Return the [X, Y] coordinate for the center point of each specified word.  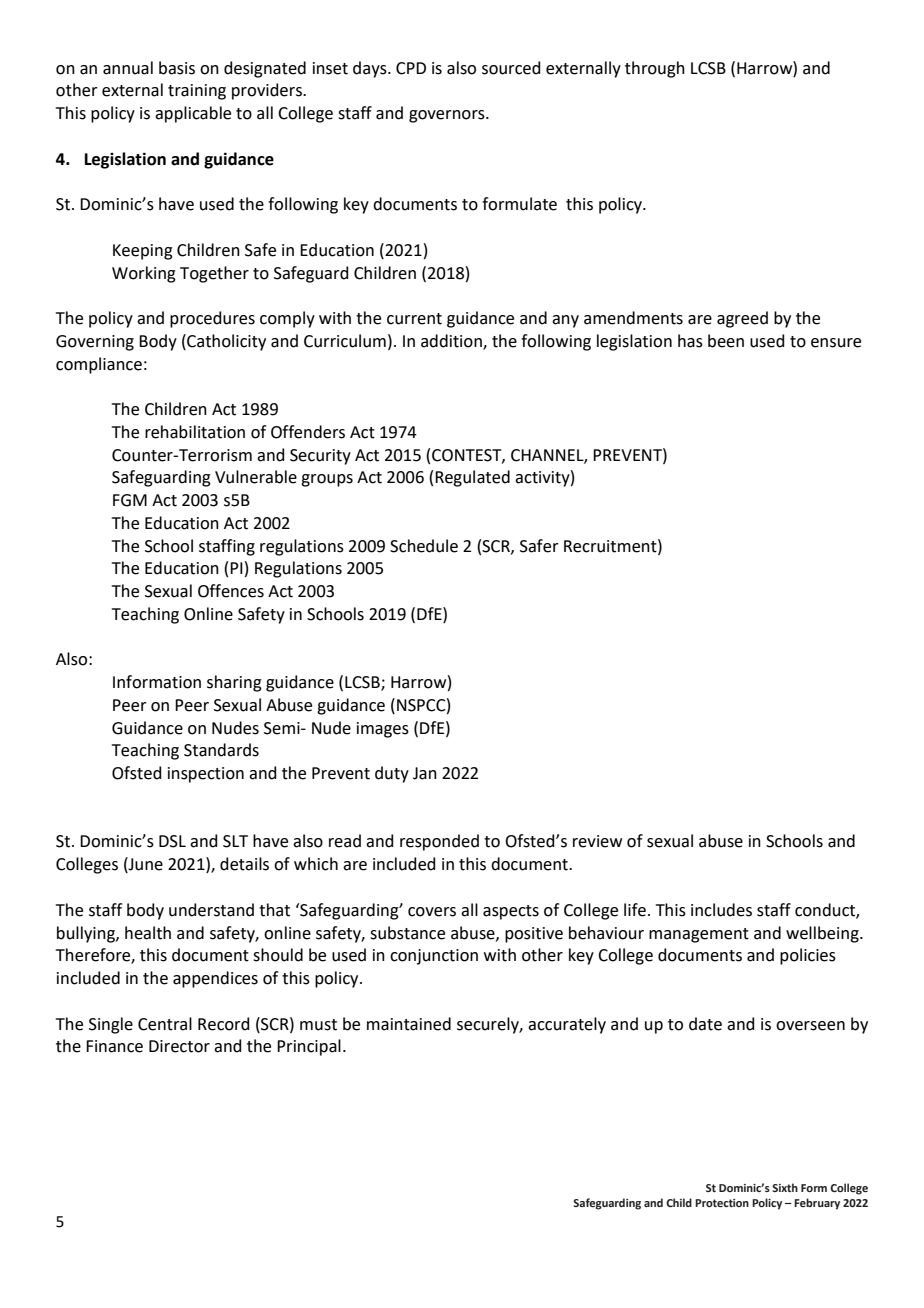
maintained [409, 1024]
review [597, 841]
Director [179, 1046]
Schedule [424, 546]
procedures [212, 319]
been [726, 341]
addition [452, 341]
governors [448, 116]
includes [721, 910]
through [655, 69]
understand [211, 910]
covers [432, 912]
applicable [193, 114]
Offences [231, 591]
